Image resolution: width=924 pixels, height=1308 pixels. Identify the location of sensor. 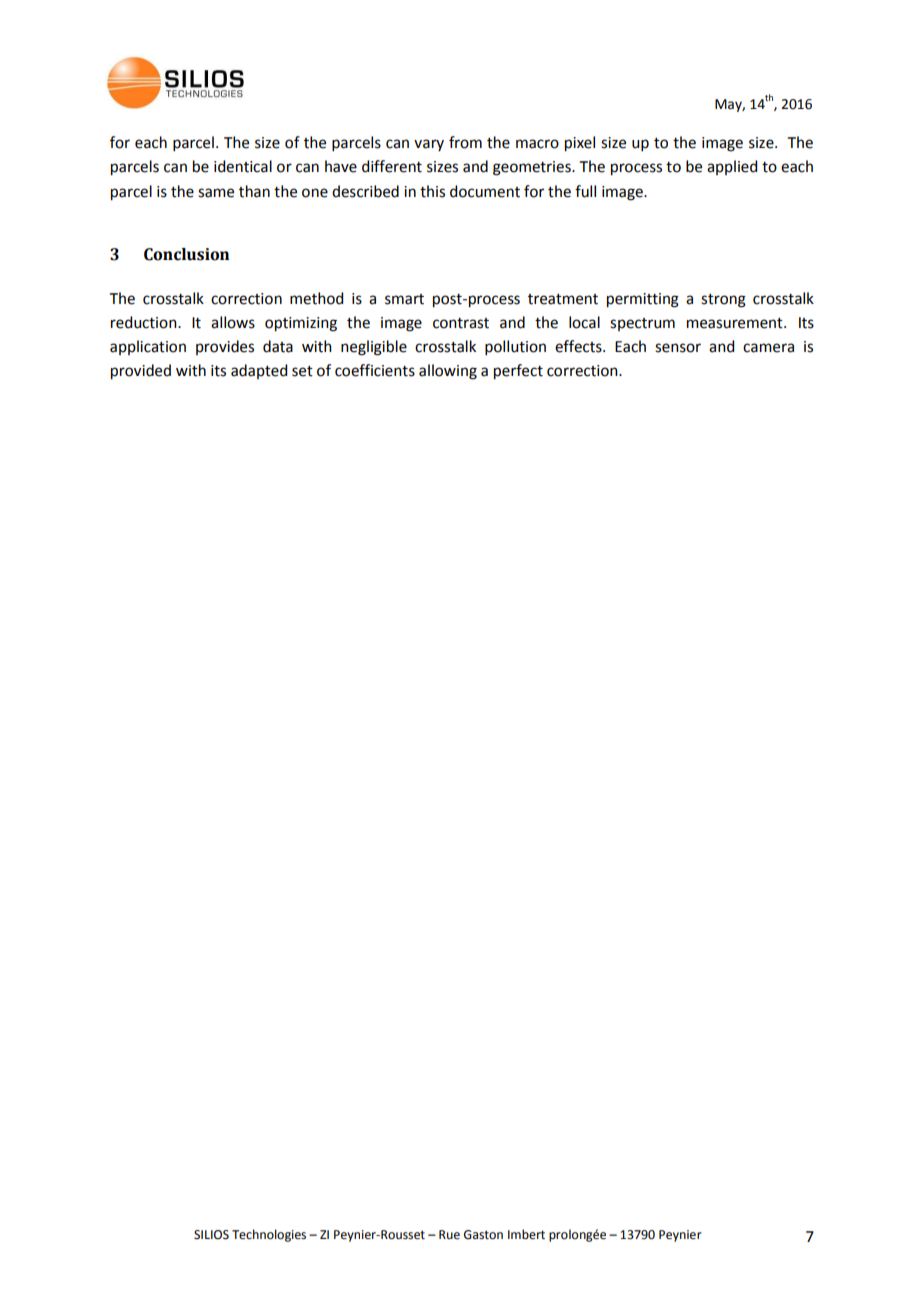
(678, 348).
